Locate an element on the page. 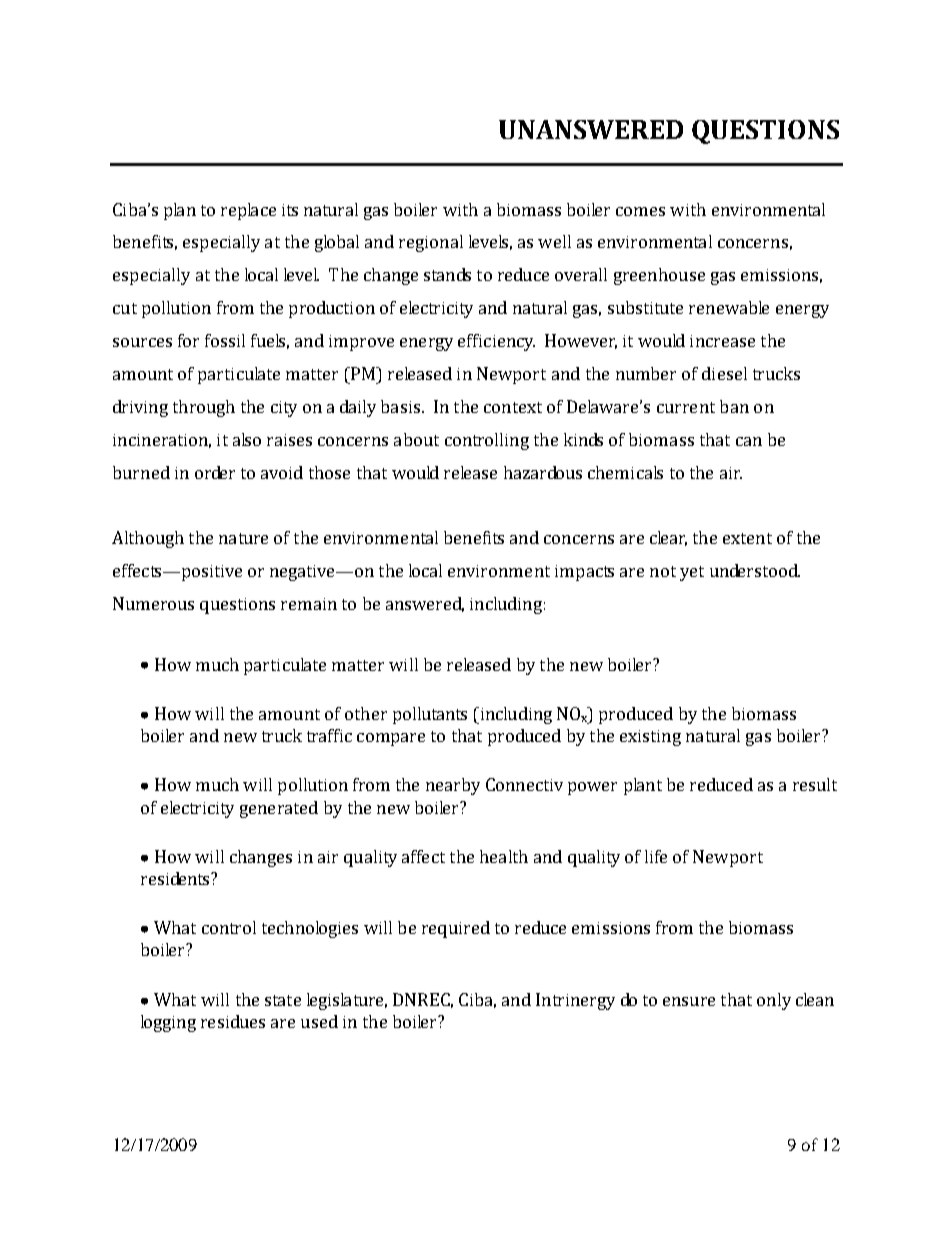 Image resolution: width=952 pixels, height=1233 pixels. replace is located at coordinates (248, 211).
